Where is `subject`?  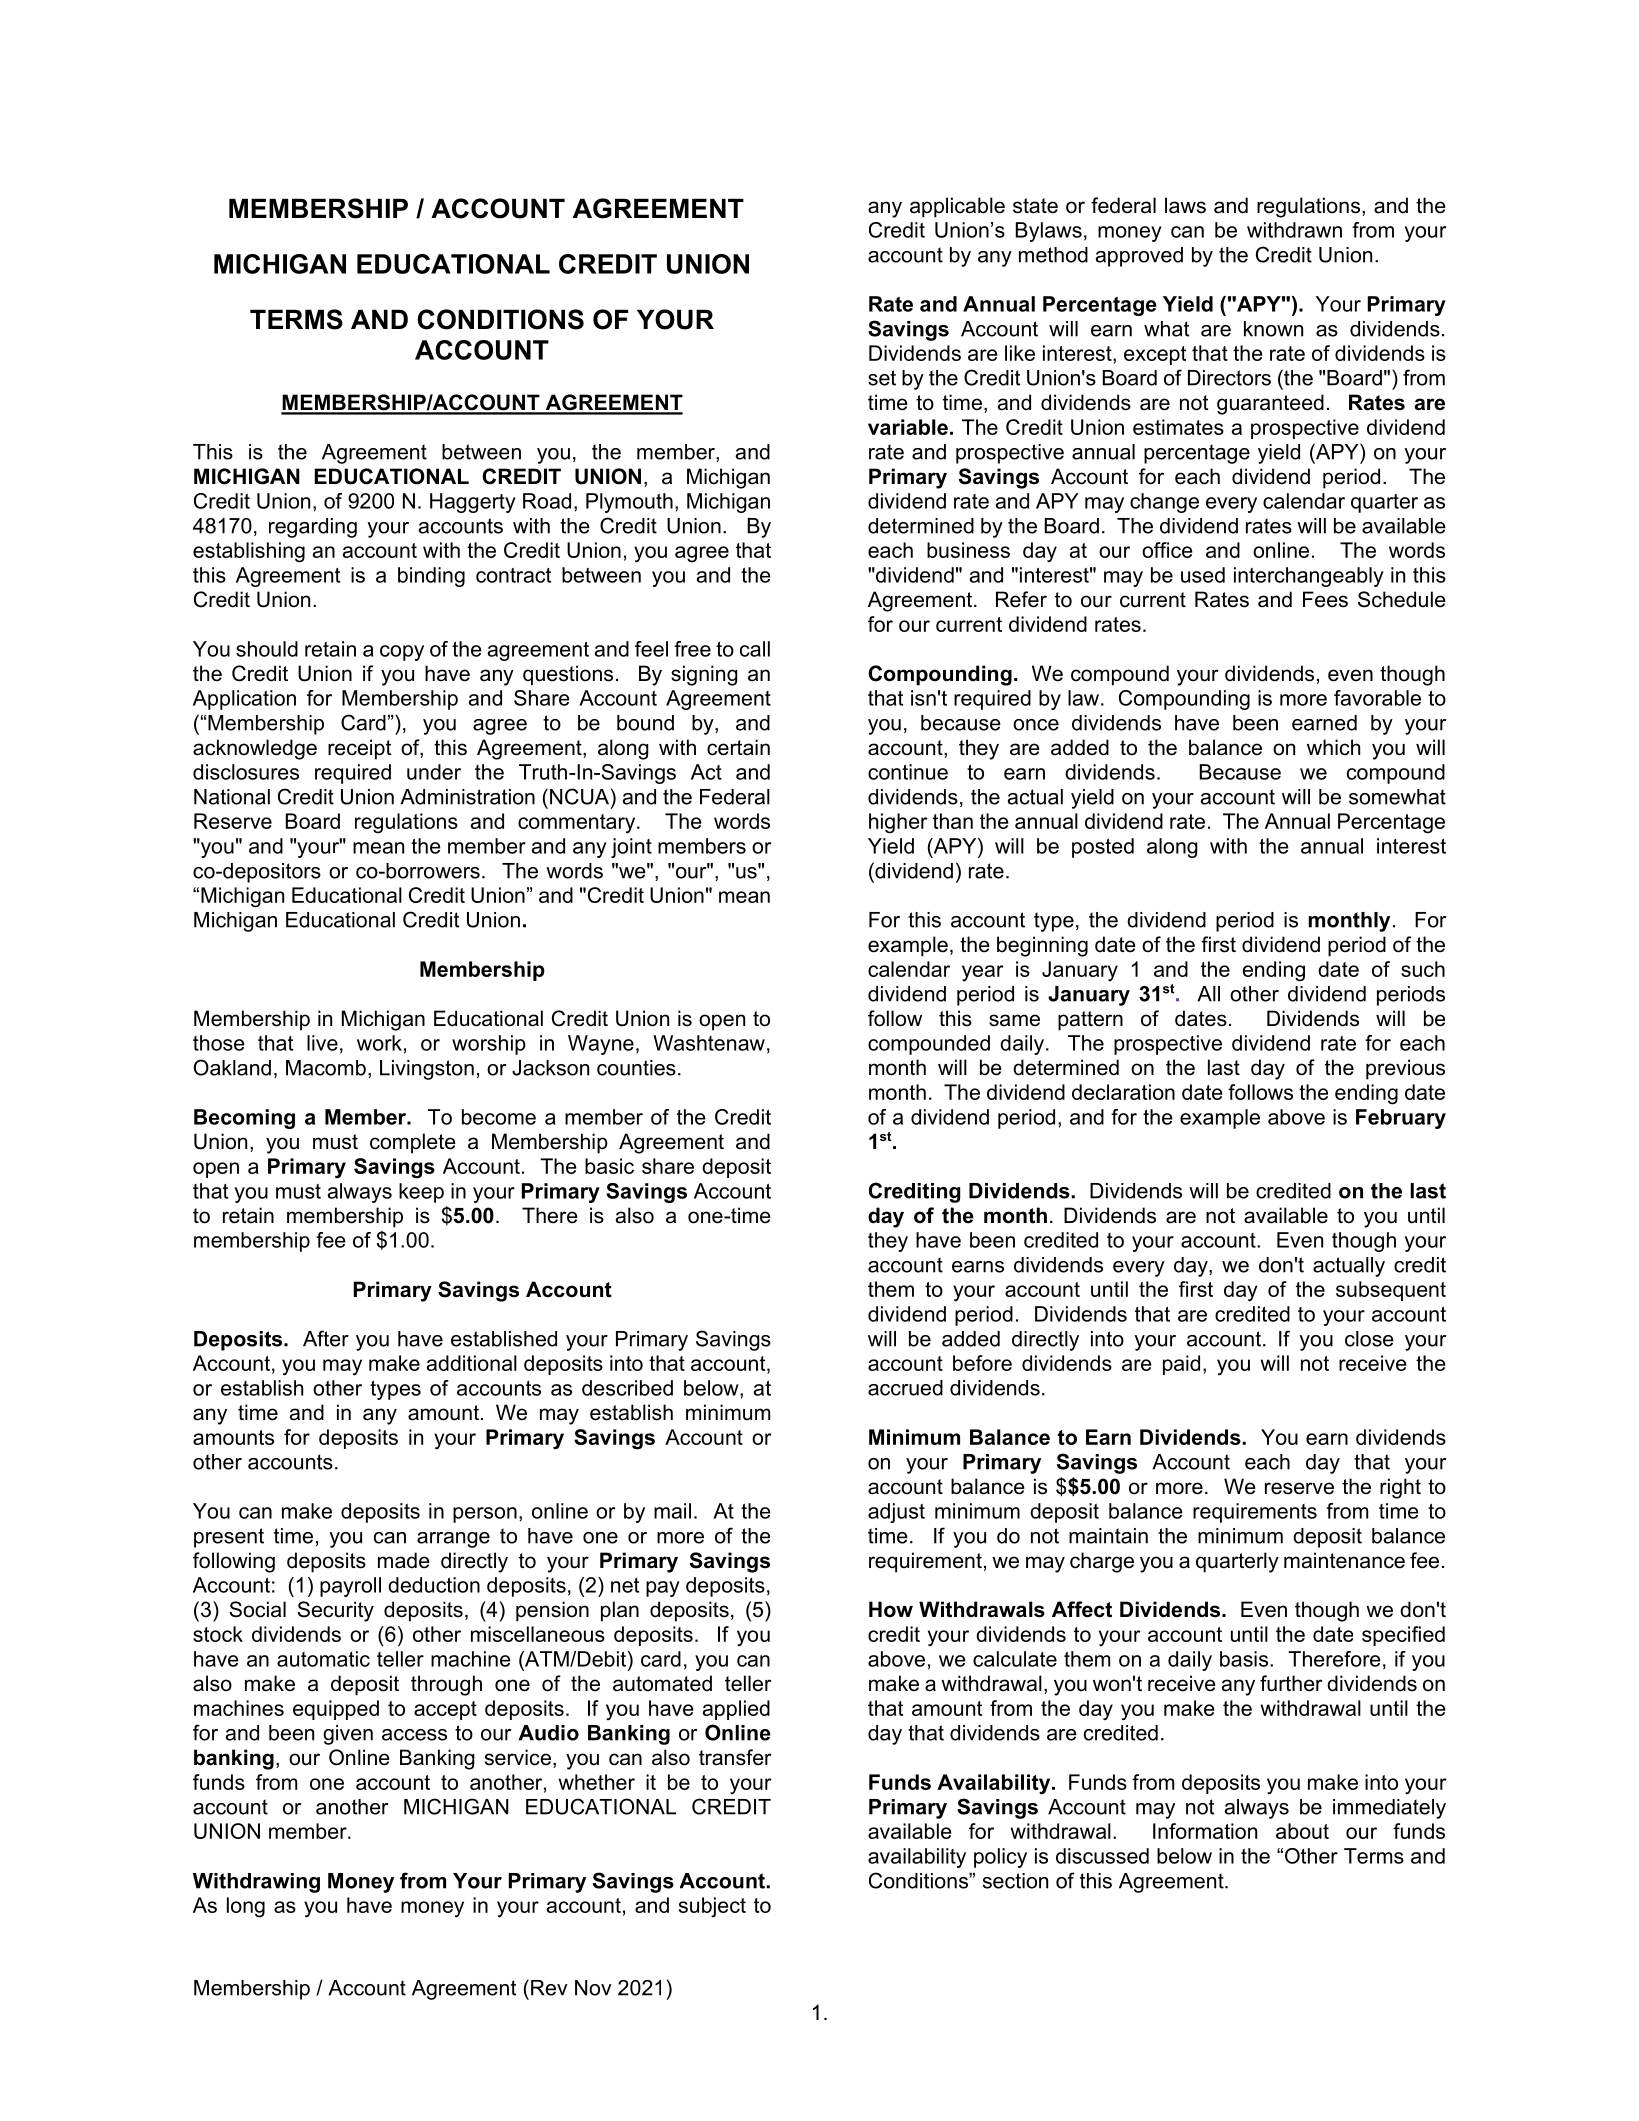
subject is located at coordinates (712, 1907).
